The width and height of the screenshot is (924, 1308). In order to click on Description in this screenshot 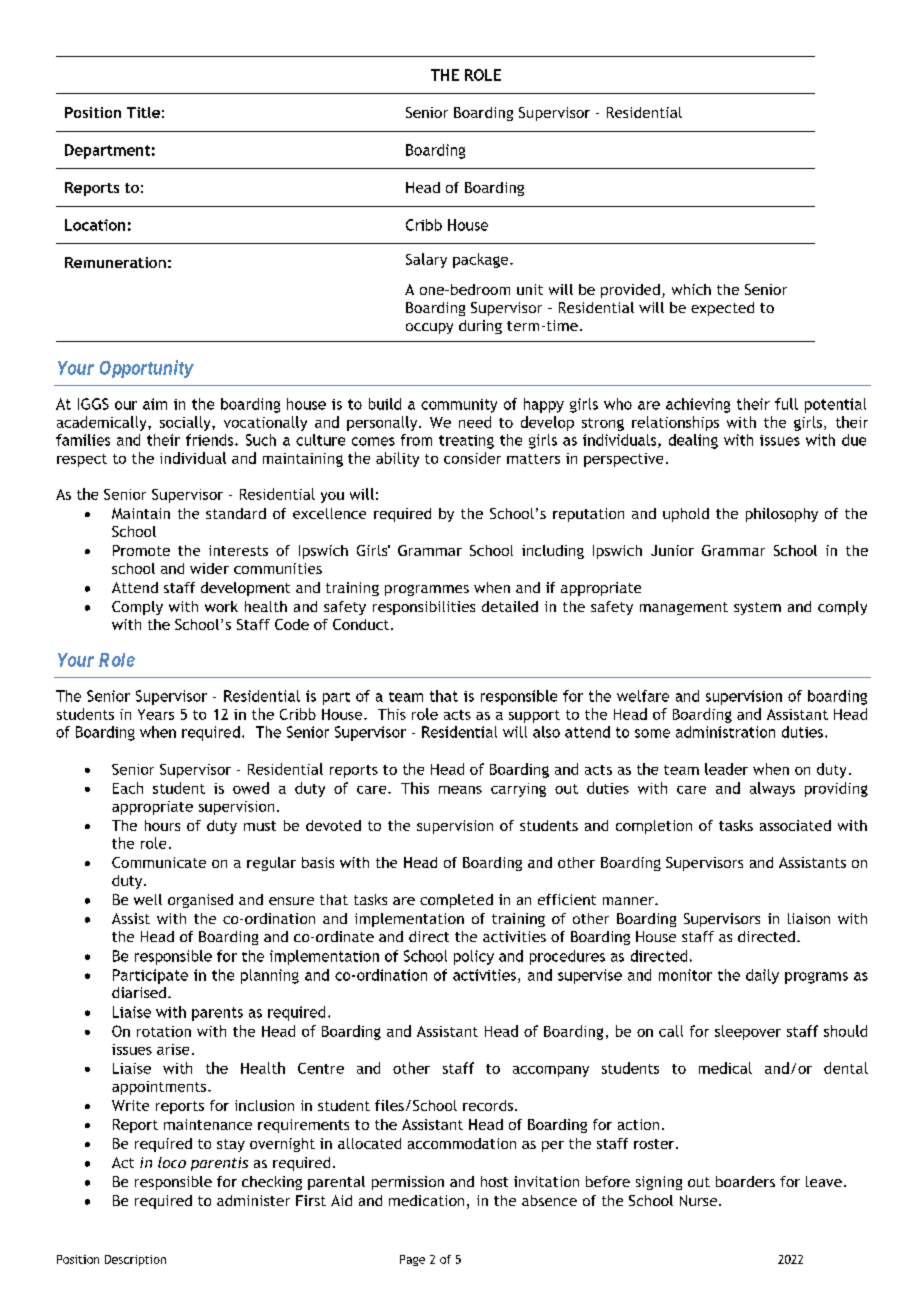, I will do `click(135, 1260)`.
